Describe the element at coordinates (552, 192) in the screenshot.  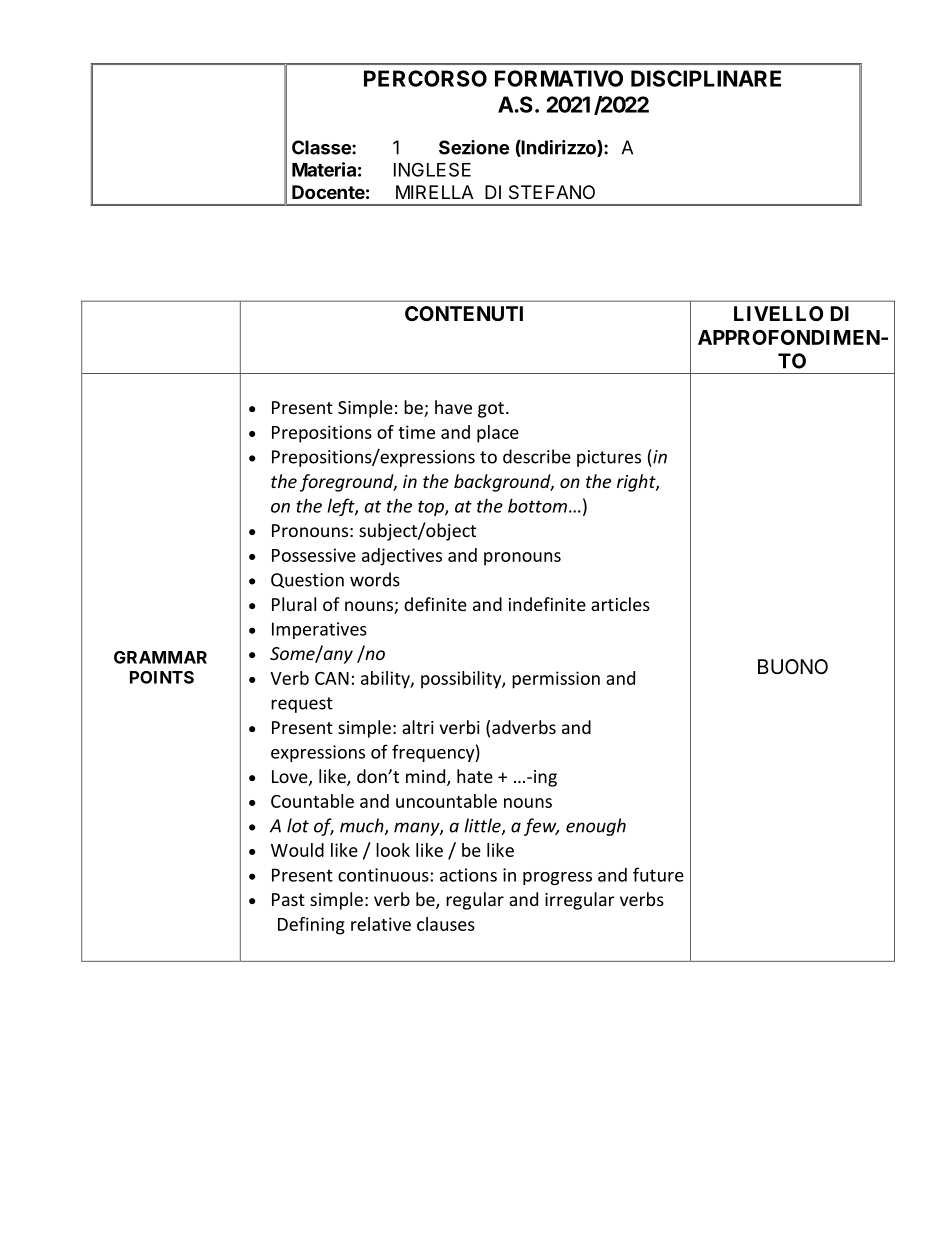
I see `STEFANO` at that location.
